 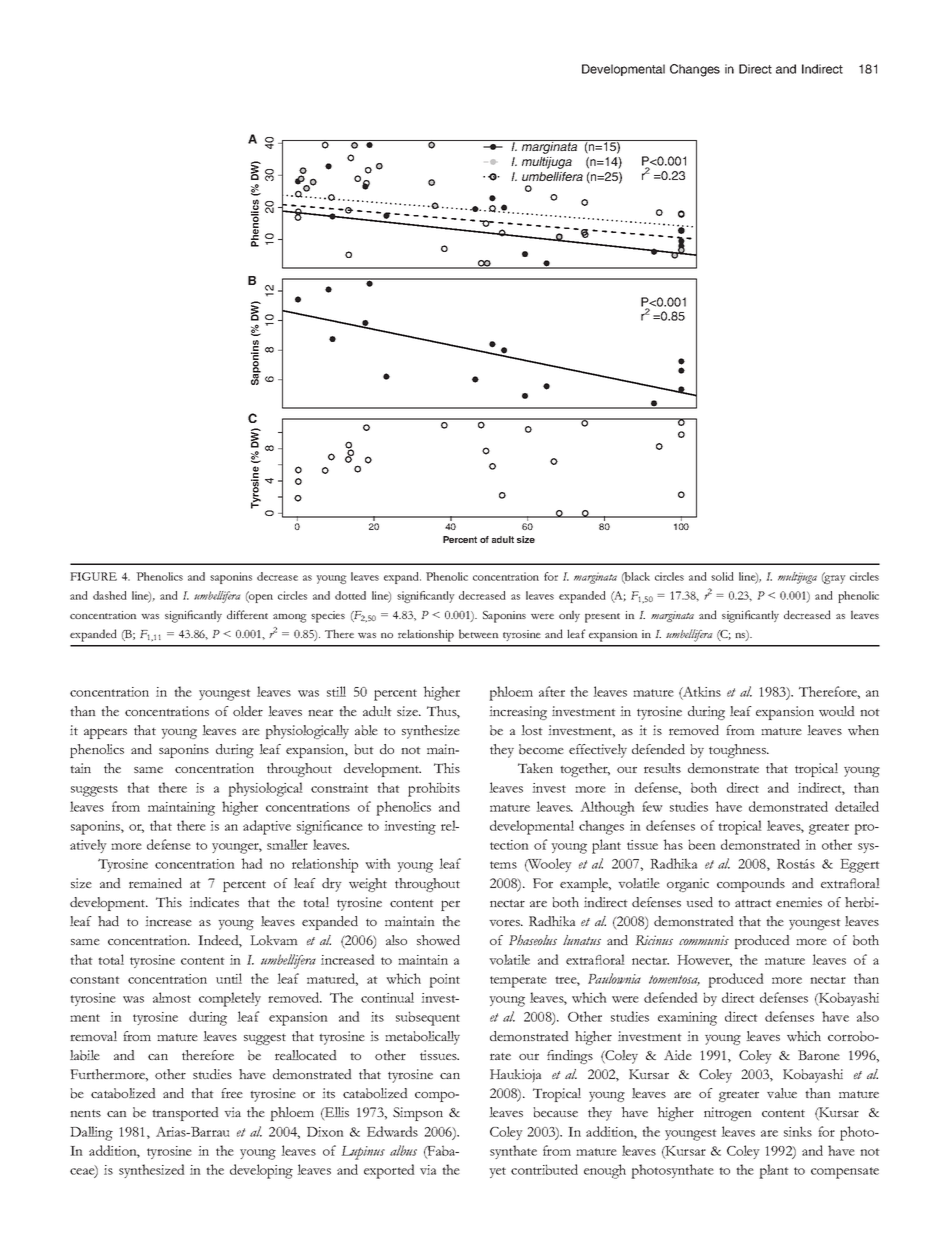 What do you see at coordinates (110, 595) in the document?
I see `dashed` at bounding box center [110, 595].
